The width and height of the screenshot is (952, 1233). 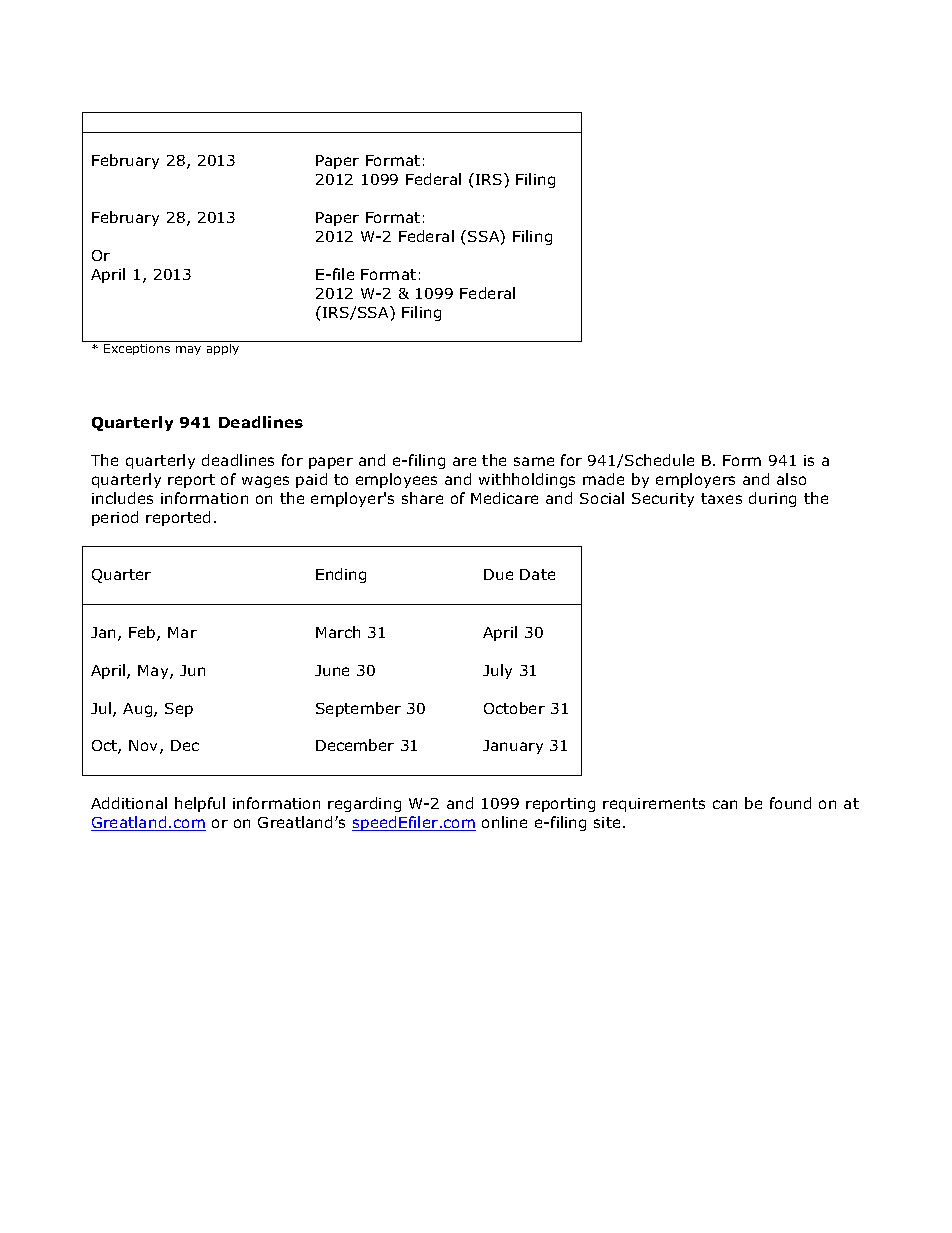 I want to click on made, so click(x=603, y=479).
